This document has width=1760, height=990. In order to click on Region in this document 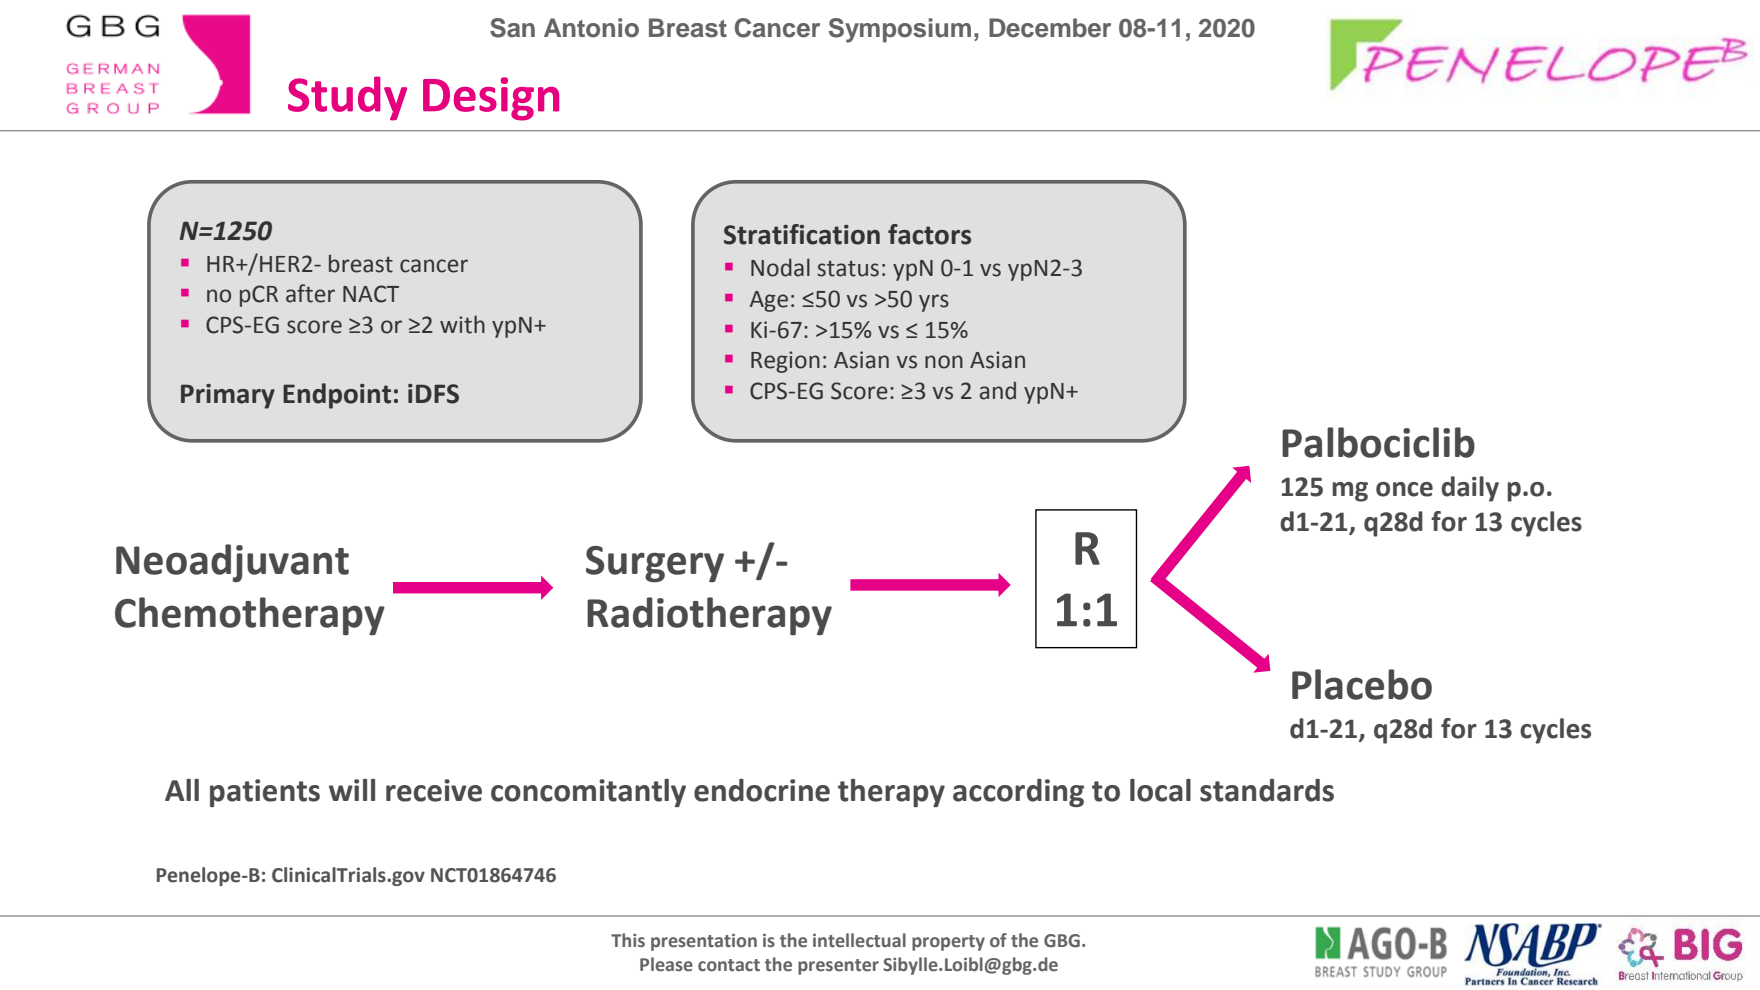, I will do `click(785, 362)`.
